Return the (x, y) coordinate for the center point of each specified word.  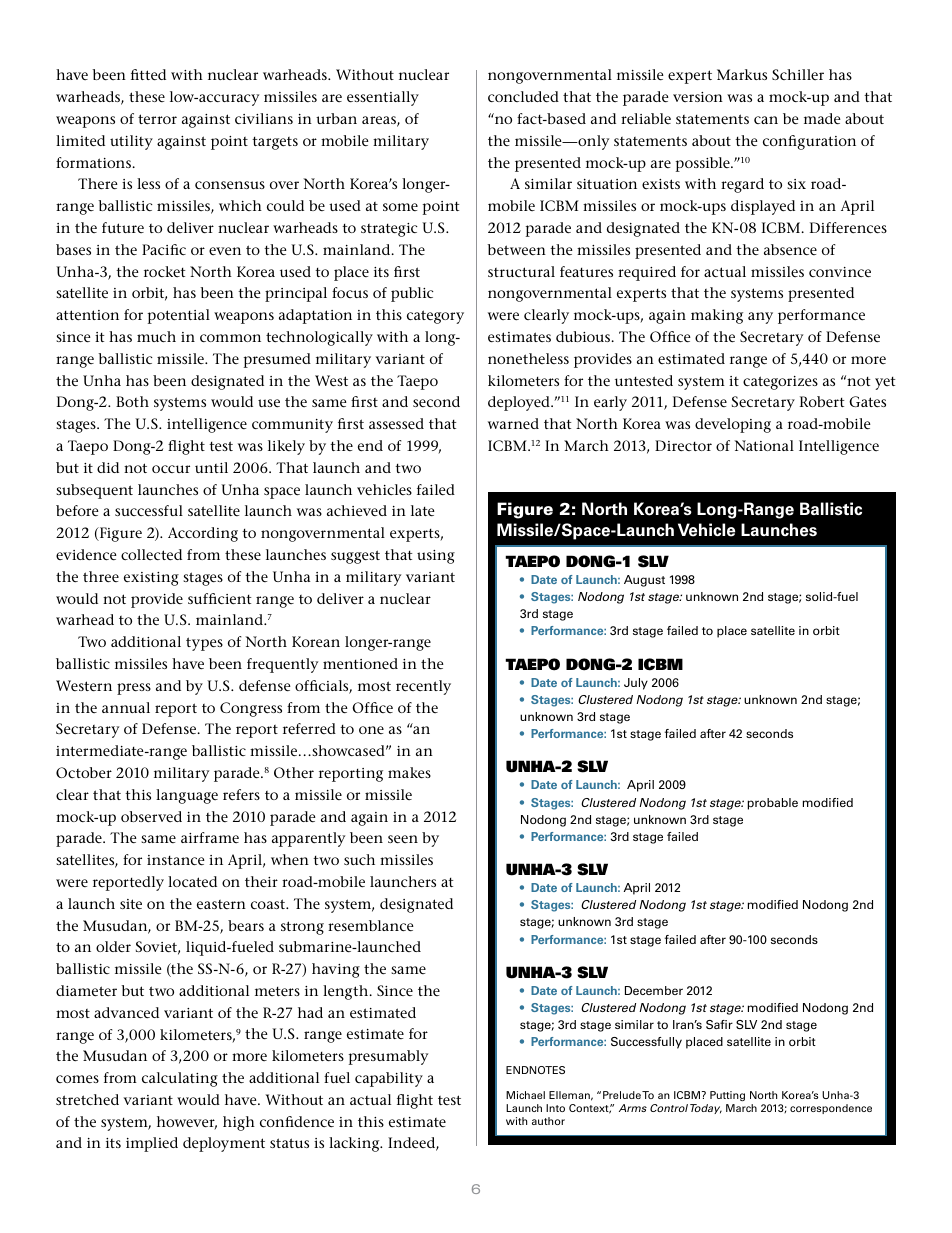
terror (157, 119)
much (156, 336)
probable (772, 804)
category (435, 317)
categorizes (780, 383)
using (436, 557)
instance (176, 860)
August (644, 581)
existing (151, 579)
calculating (180, 1079)
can (766, 120)
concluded (523, 96)
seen (403, 839)
